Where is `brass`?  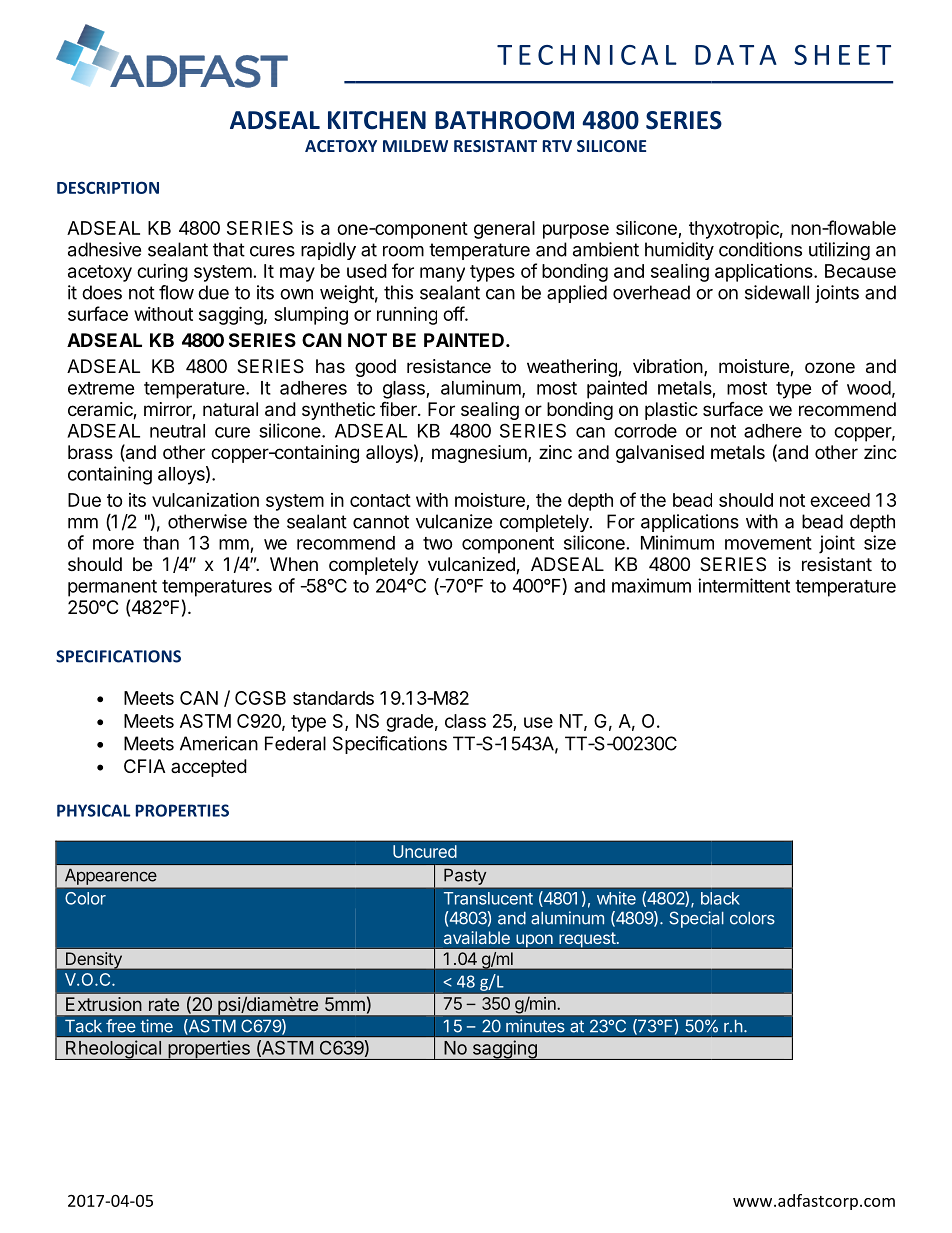
brass is located at coordinates (90, 452).
